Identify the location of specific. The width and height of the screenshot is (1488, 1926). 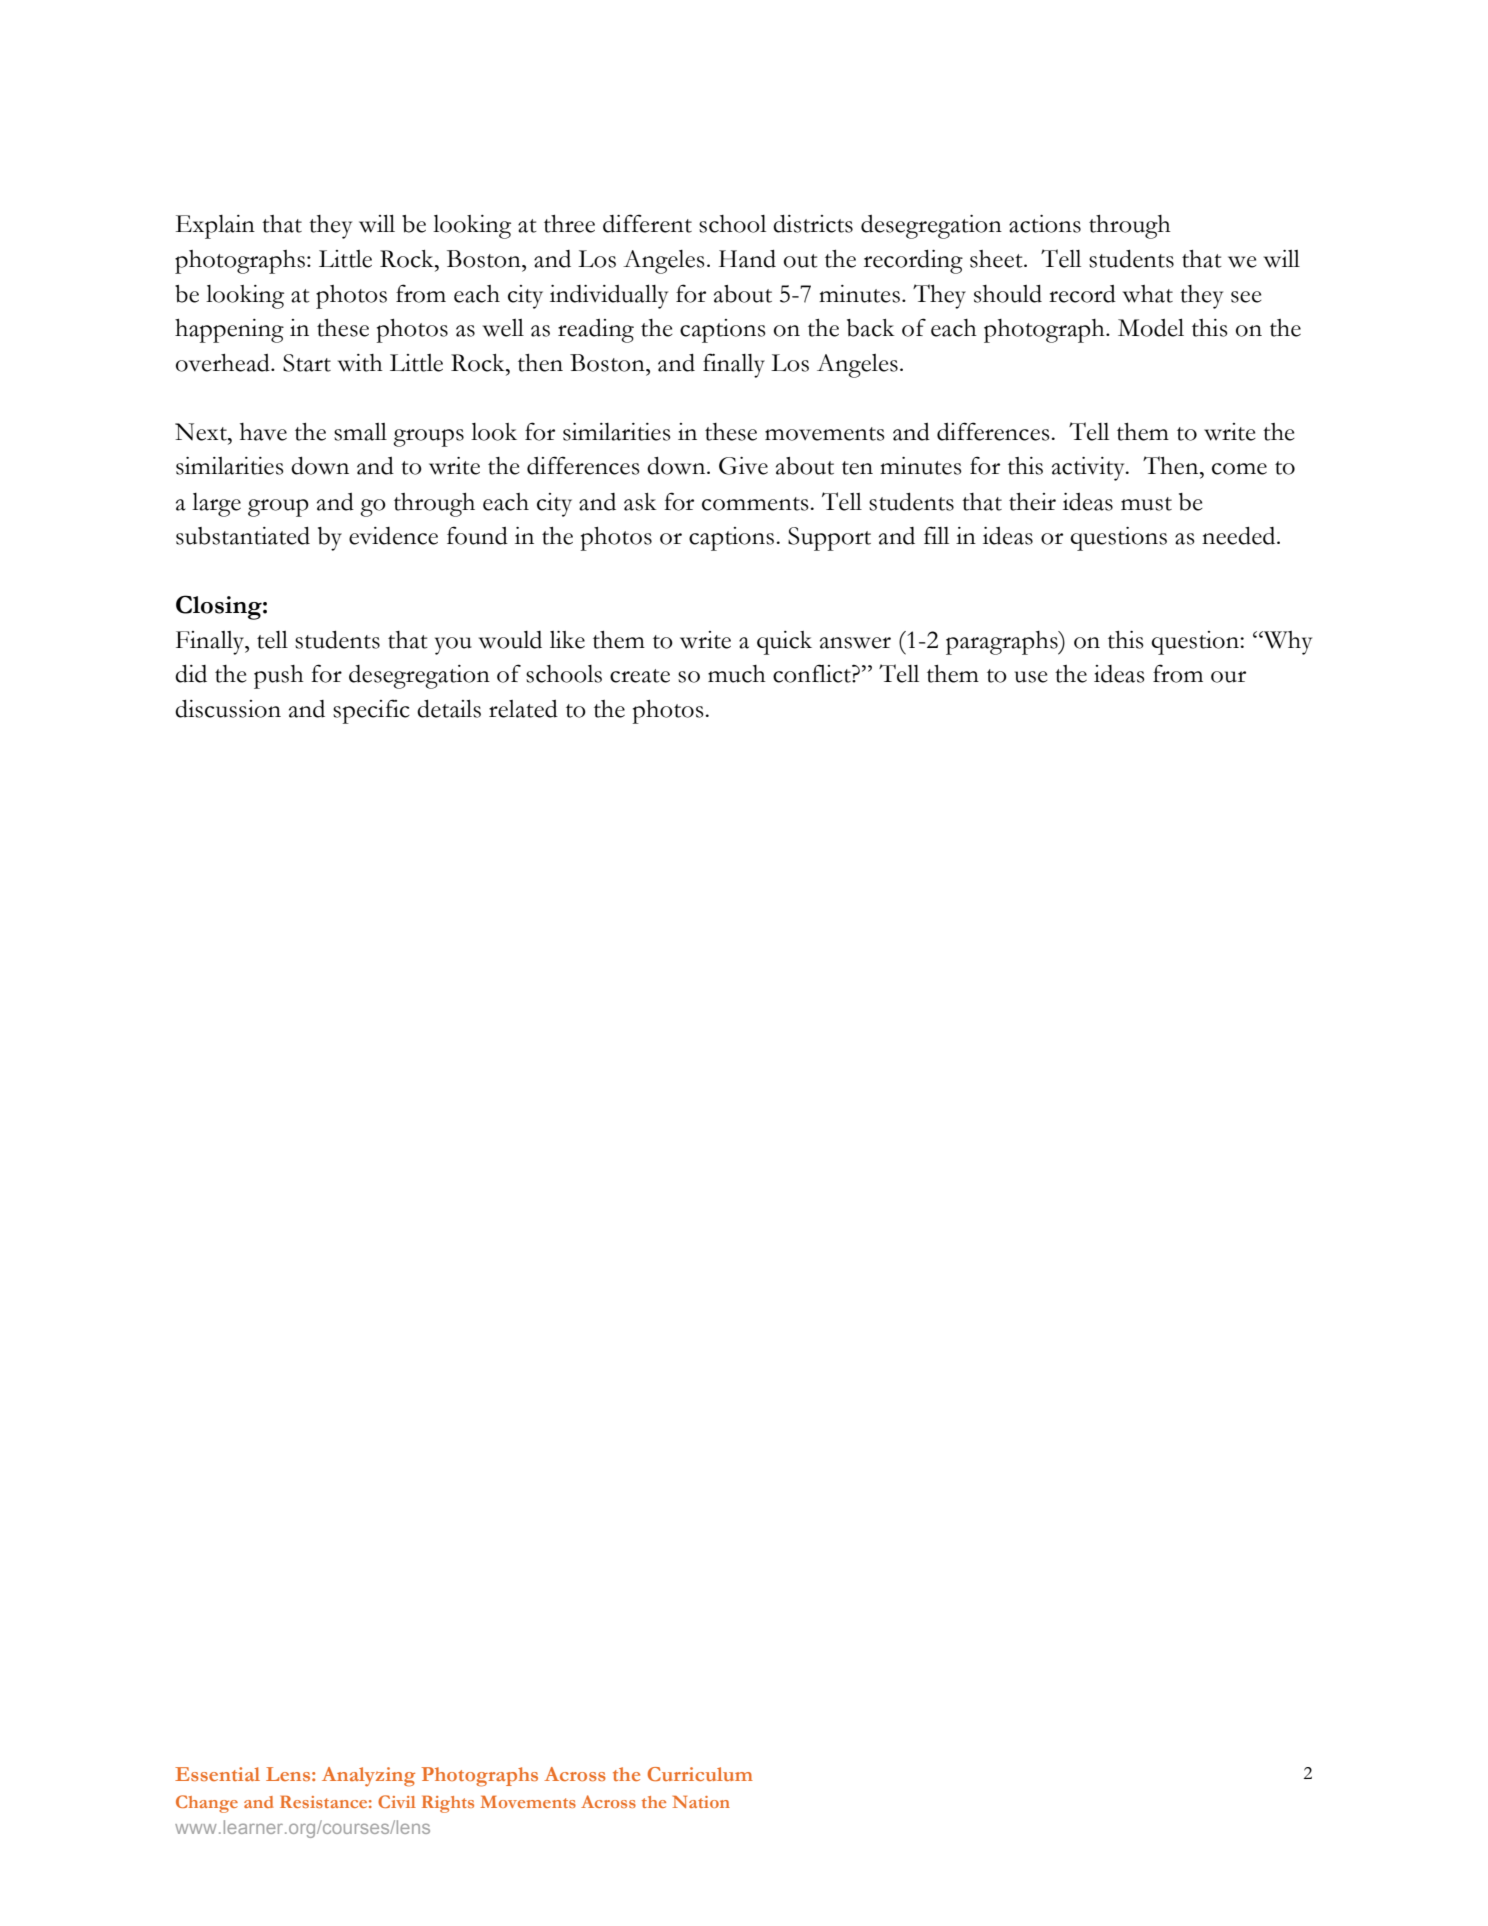
(371, 711).
